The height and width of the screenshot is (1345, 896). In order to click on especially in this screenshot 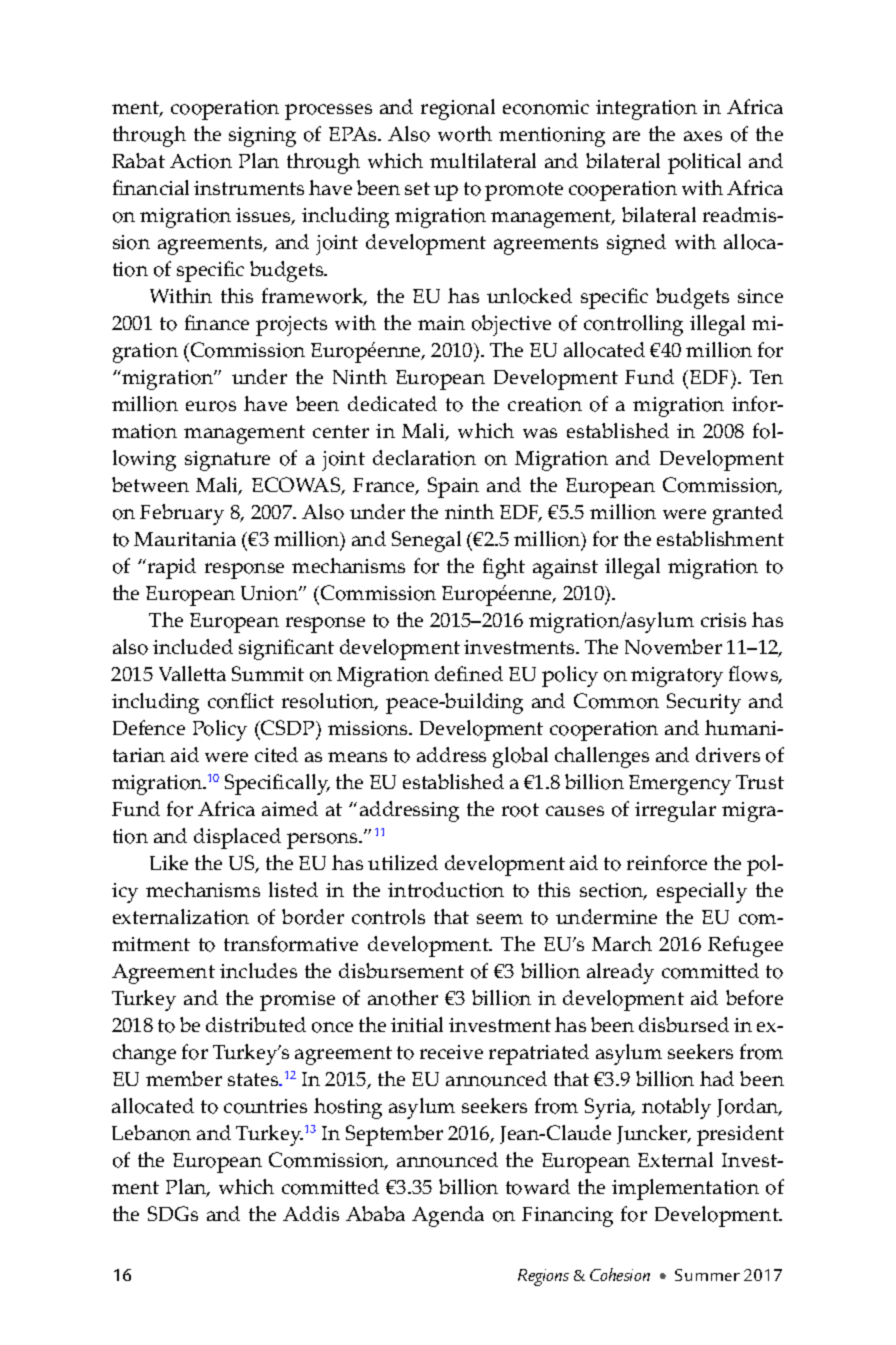, I will do `click(702, 892)`.
